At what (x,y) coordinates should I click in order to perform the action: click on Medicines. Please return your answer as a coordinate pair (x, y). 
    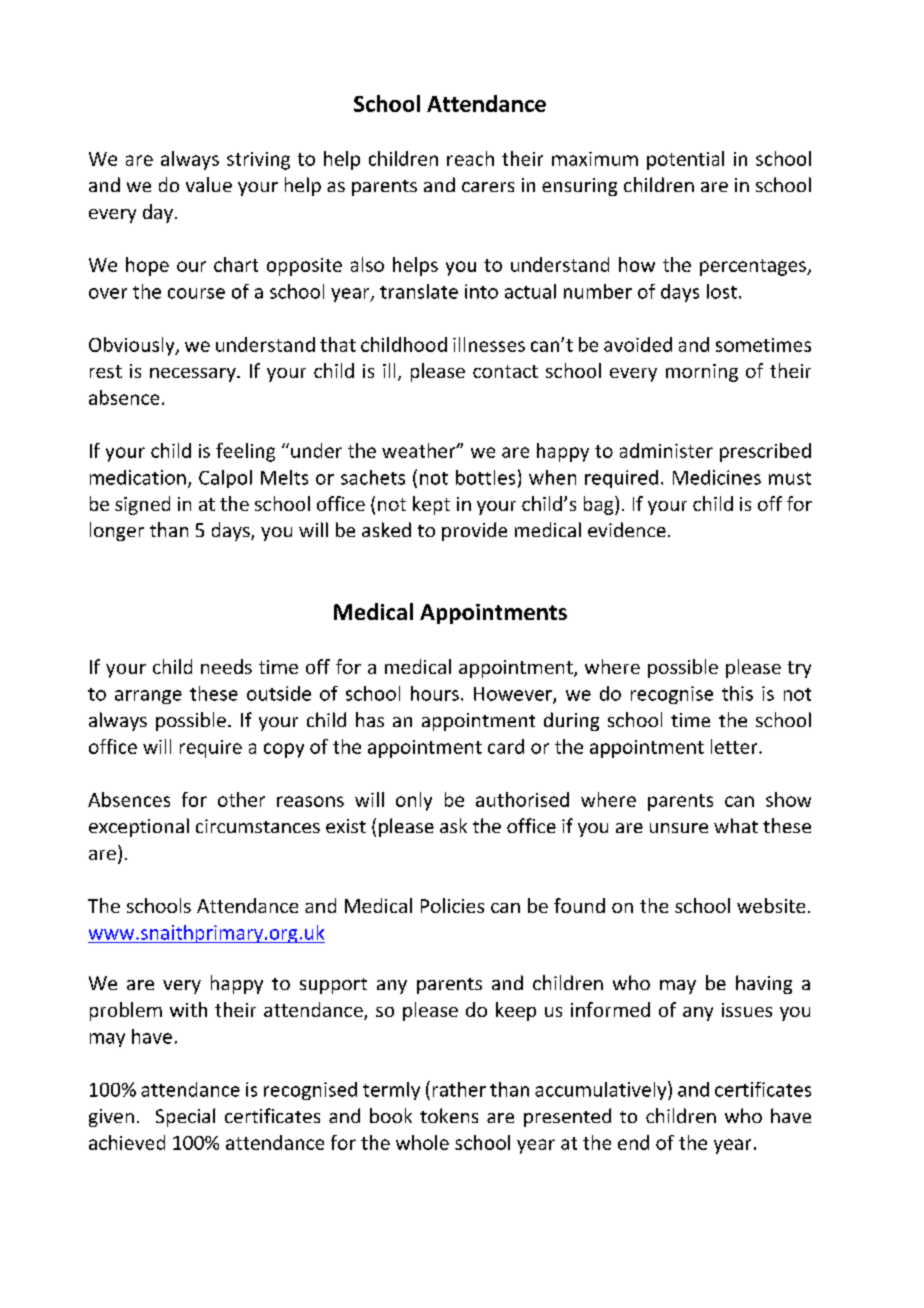
    Looking at the image, I should click on (717, 477).
